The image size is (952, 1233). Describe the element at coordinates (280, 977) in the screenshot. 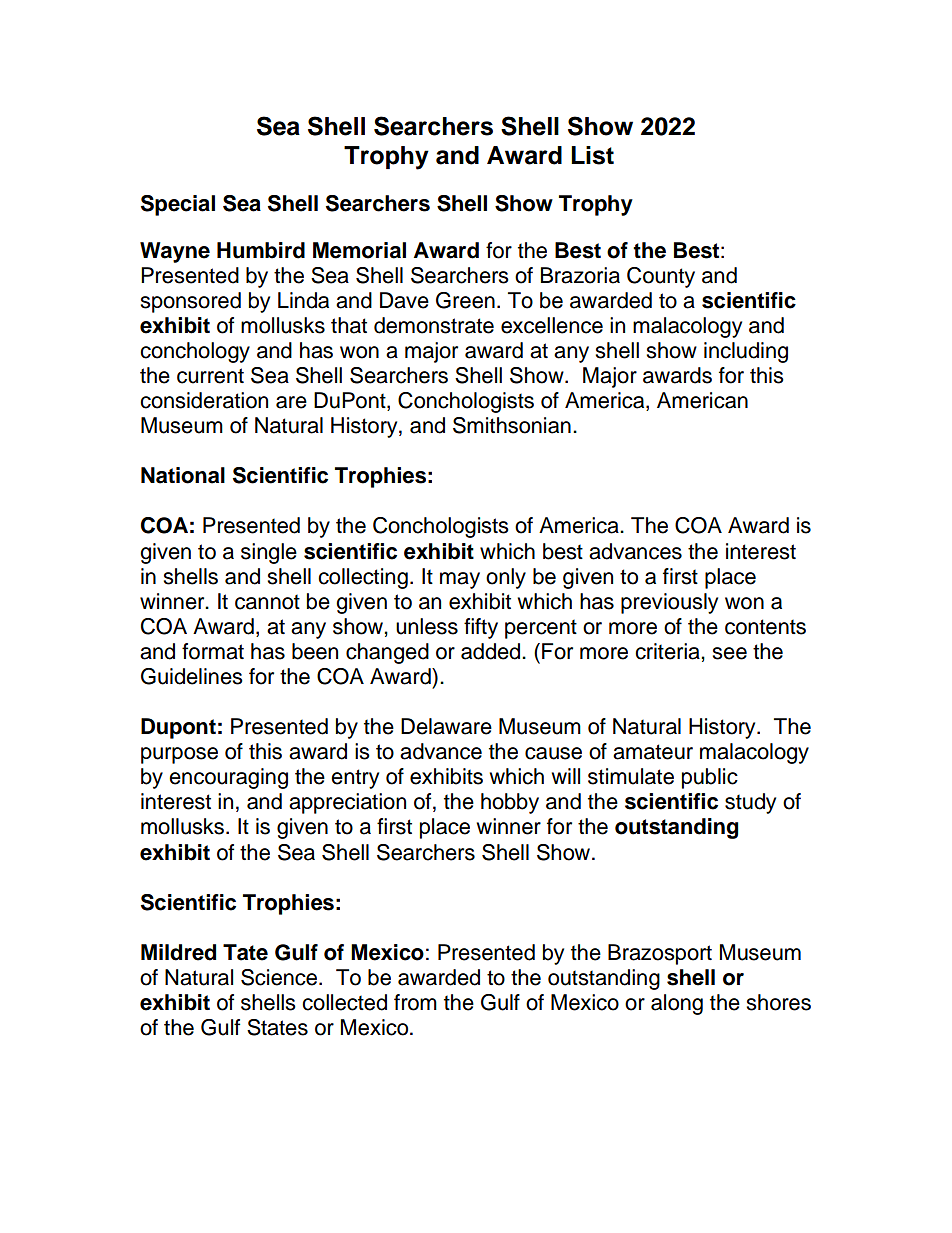

I see `Science` at that location.
